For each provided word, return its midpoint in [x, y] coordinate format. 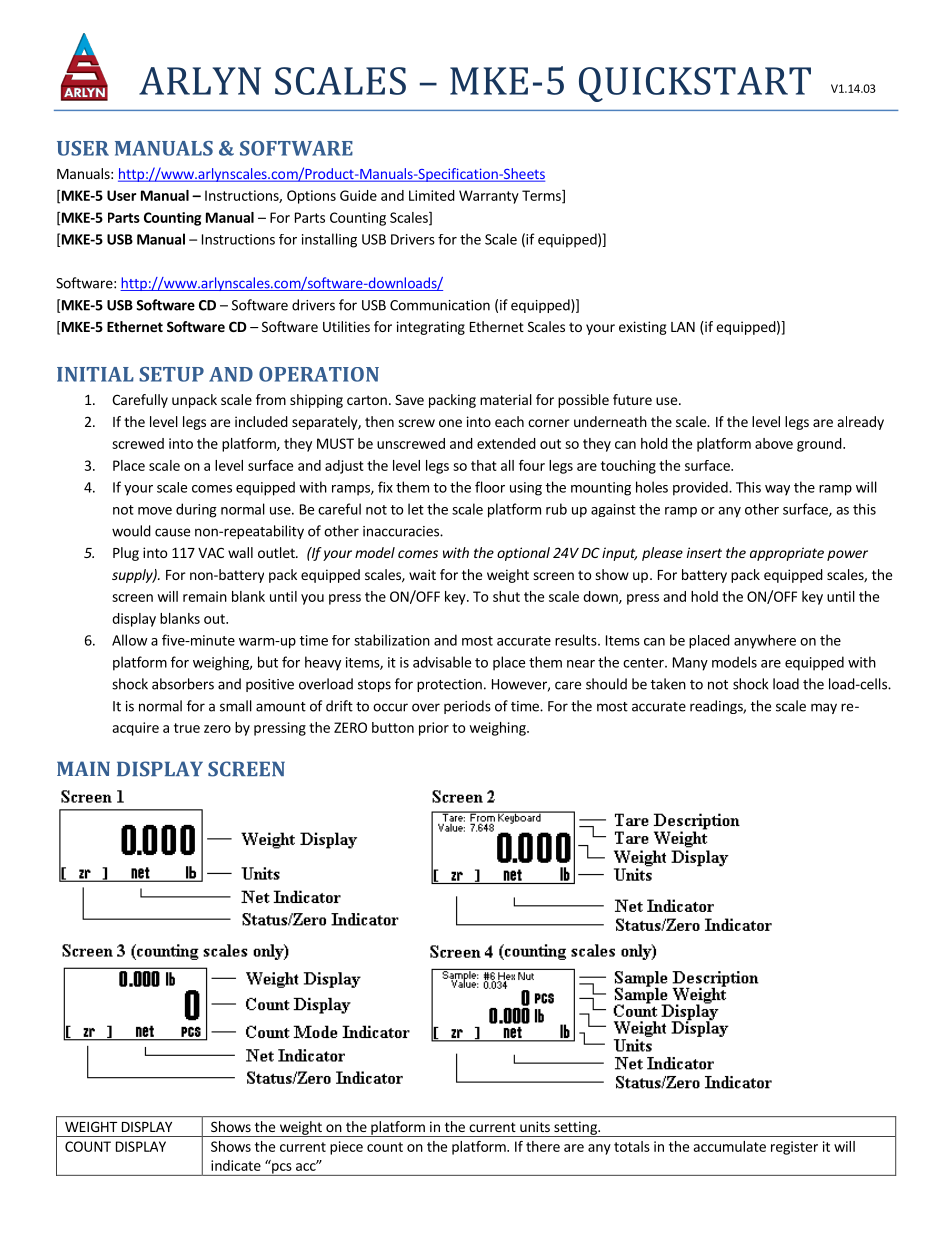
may [824, 708]
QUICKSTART [695, 84]
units [535, 1126]
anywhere [765, 641]
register [794, 1148]
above [774, 443]
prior [434, 729]
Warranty [489, 197]
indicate [236, 1165]
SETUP [171, 374]
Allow [129, 640]
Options [311, 197]
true [187, 728]
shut [506, 596]
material [506, 399]
